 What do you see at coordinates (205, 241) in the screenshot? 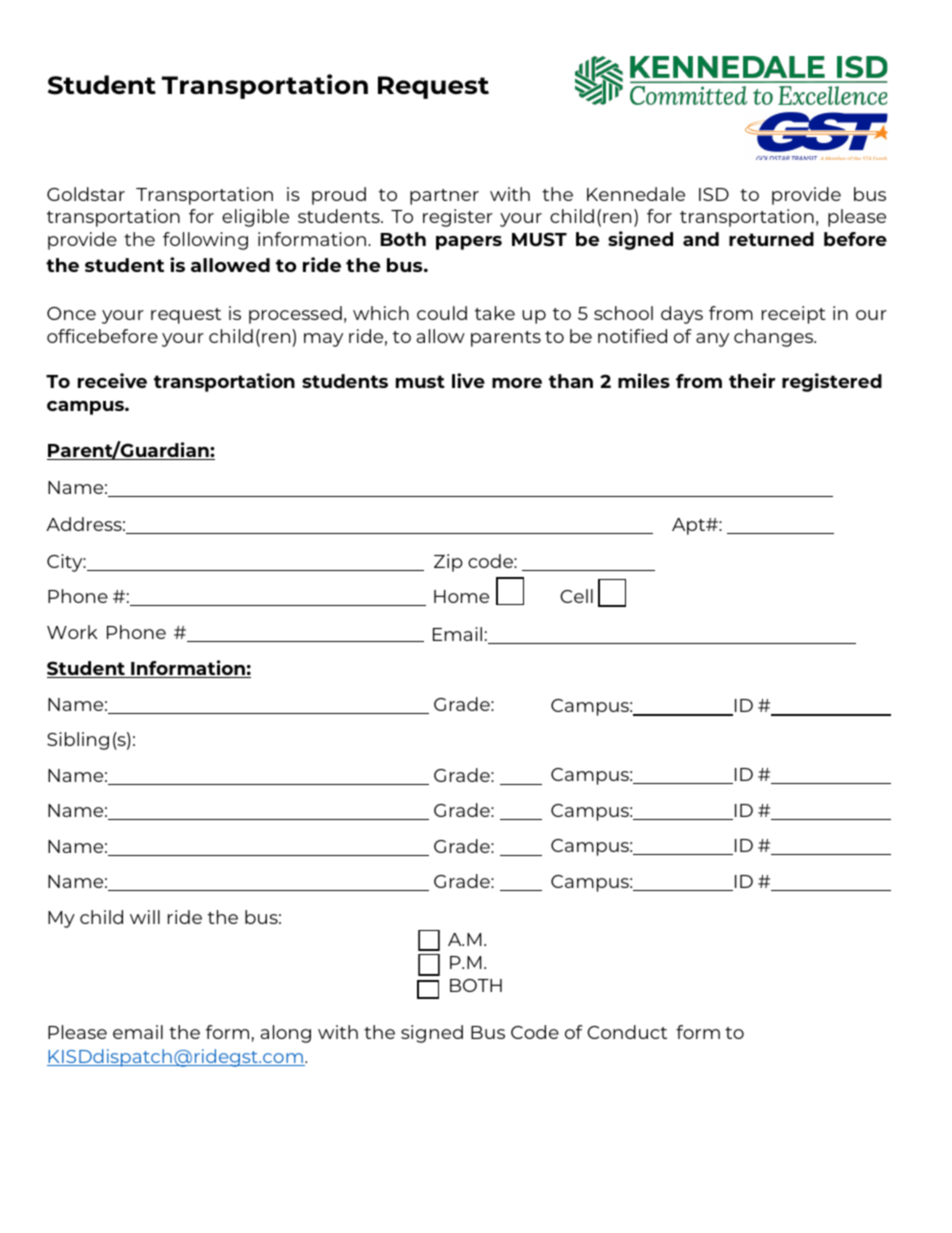
I see `following` at bounding box center [205, 241].
